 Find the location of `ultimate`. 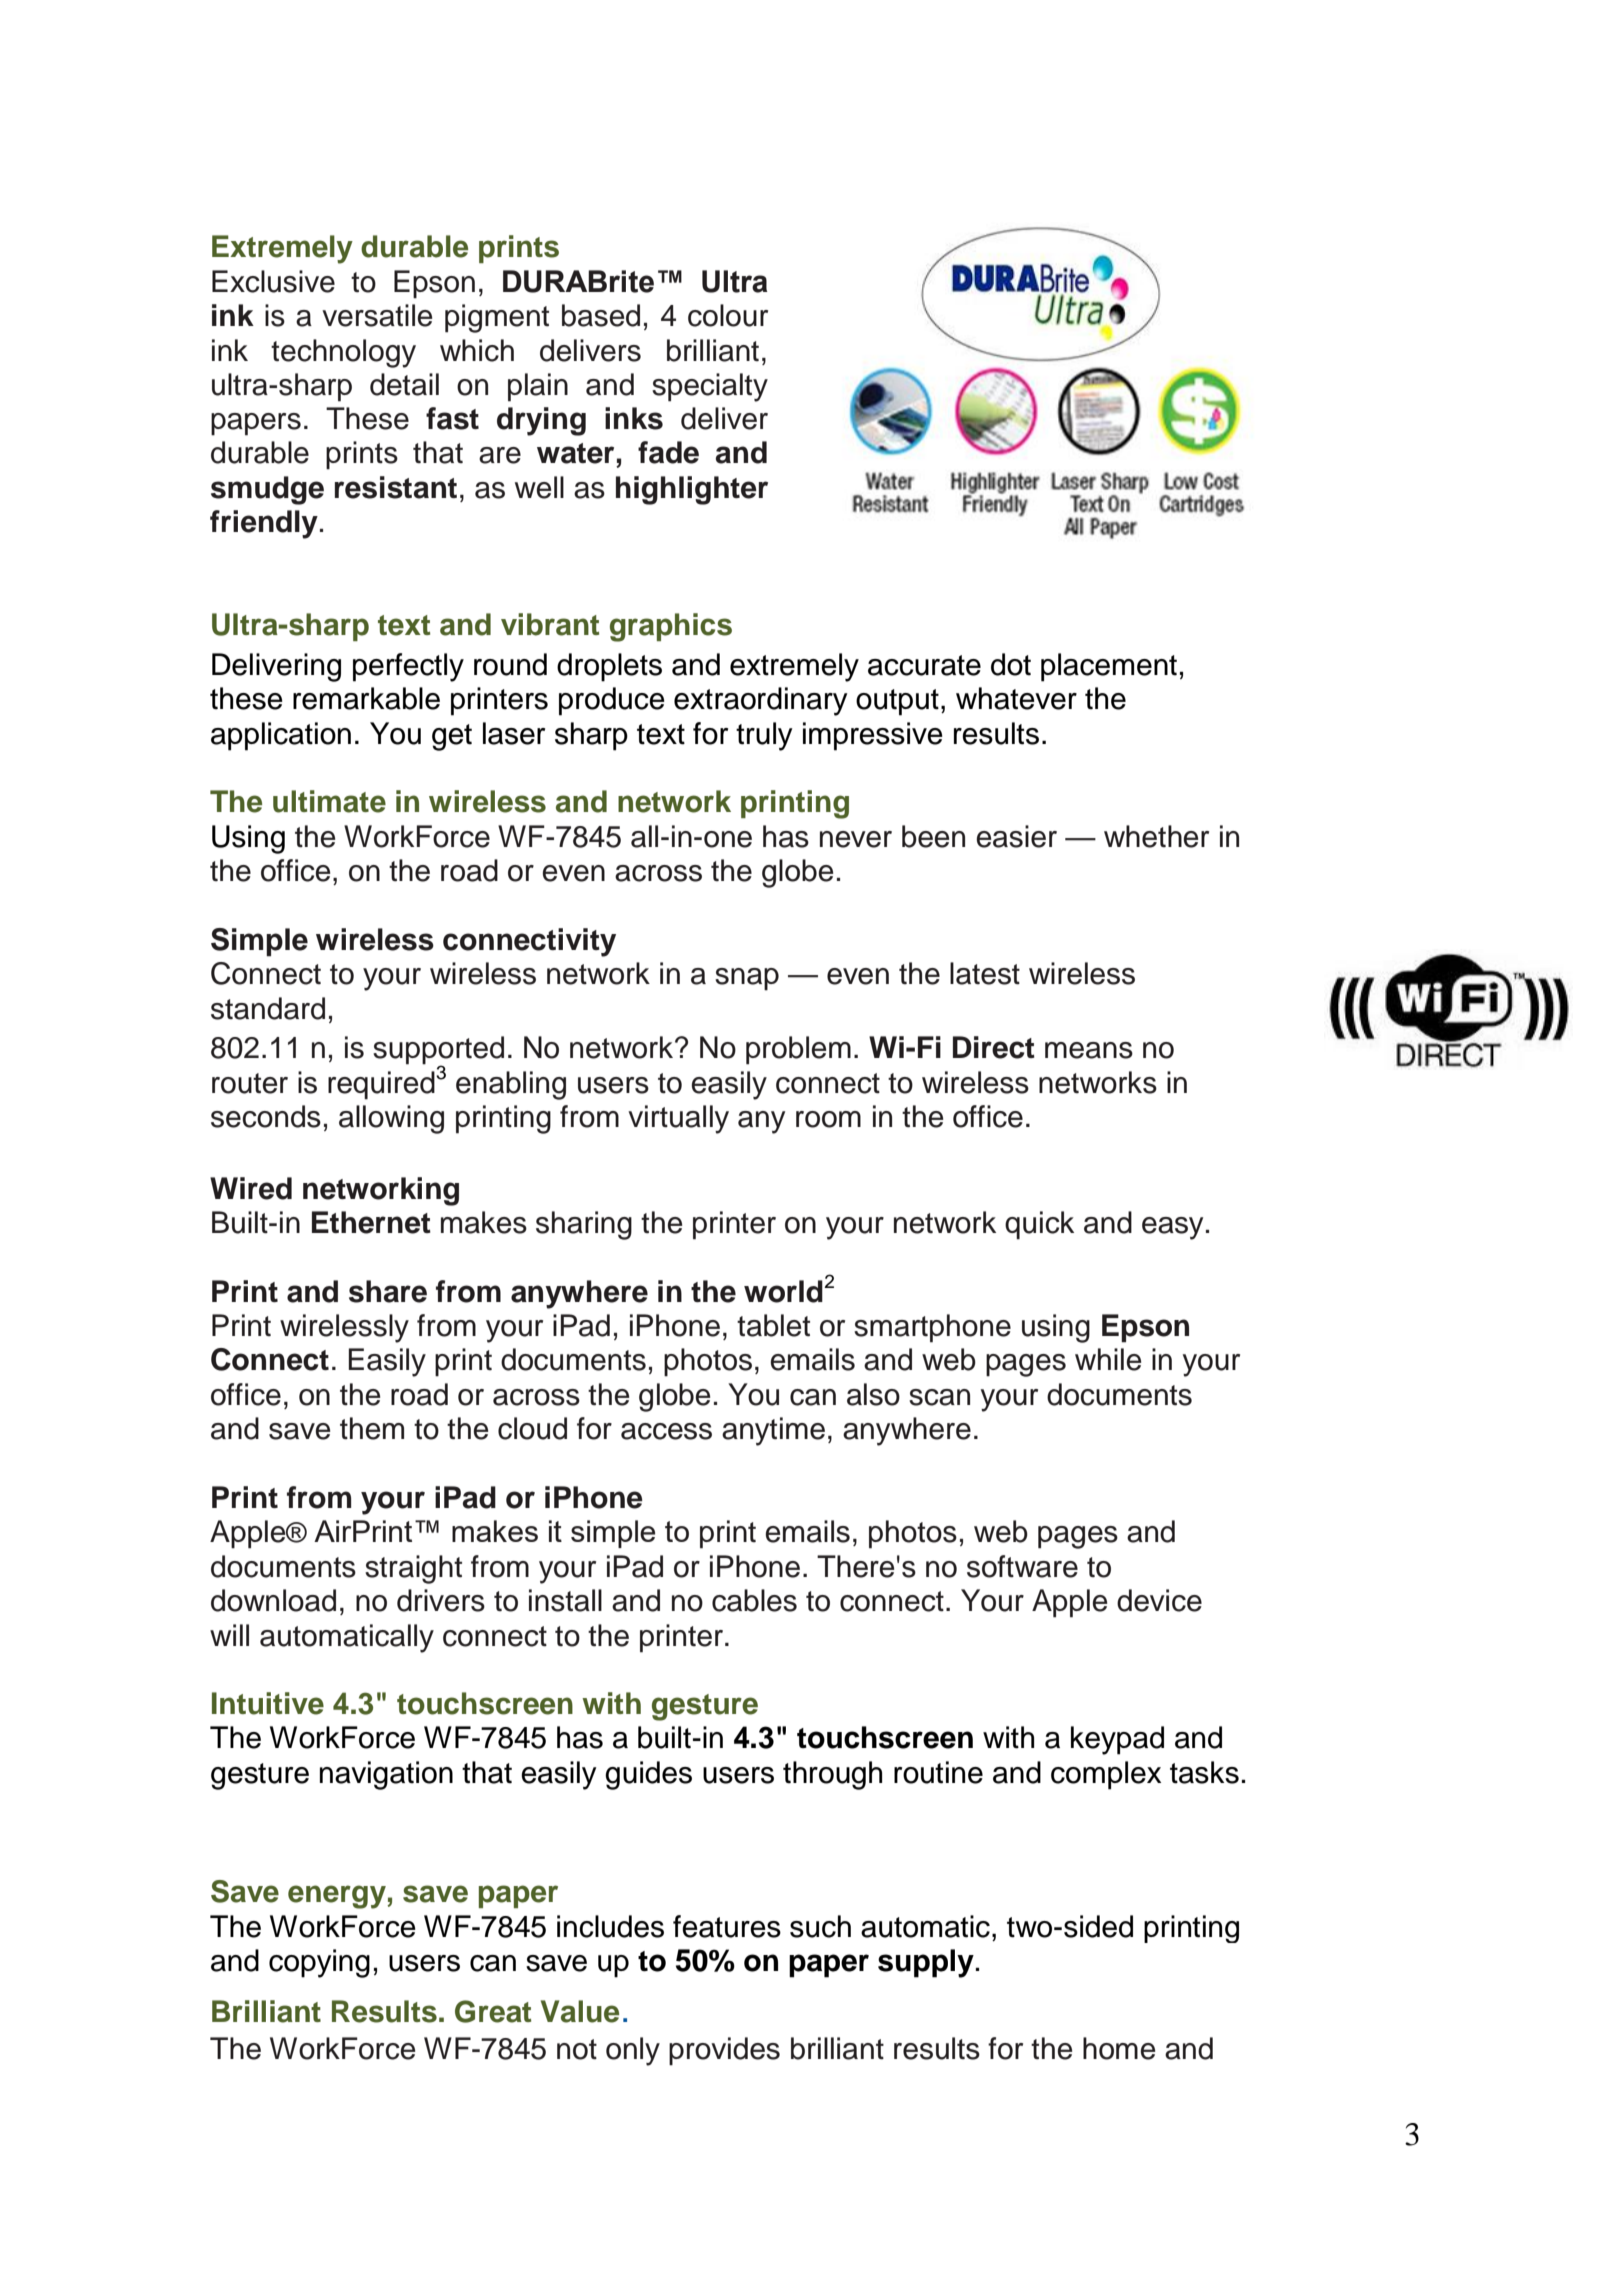

ultimate is located at coordinates (329, 801).
